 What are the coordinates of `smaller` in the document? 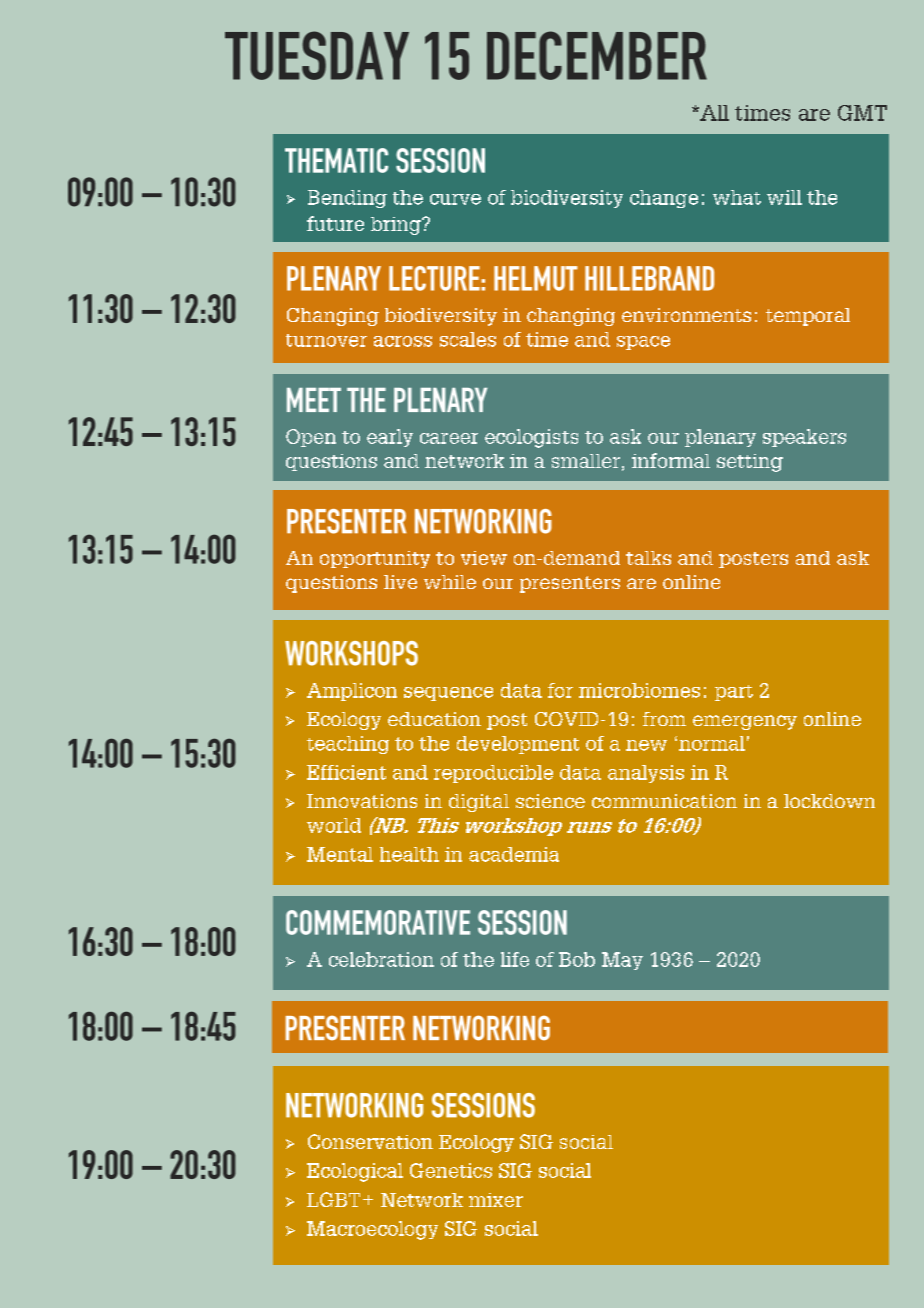 It's located at (586, 461).
